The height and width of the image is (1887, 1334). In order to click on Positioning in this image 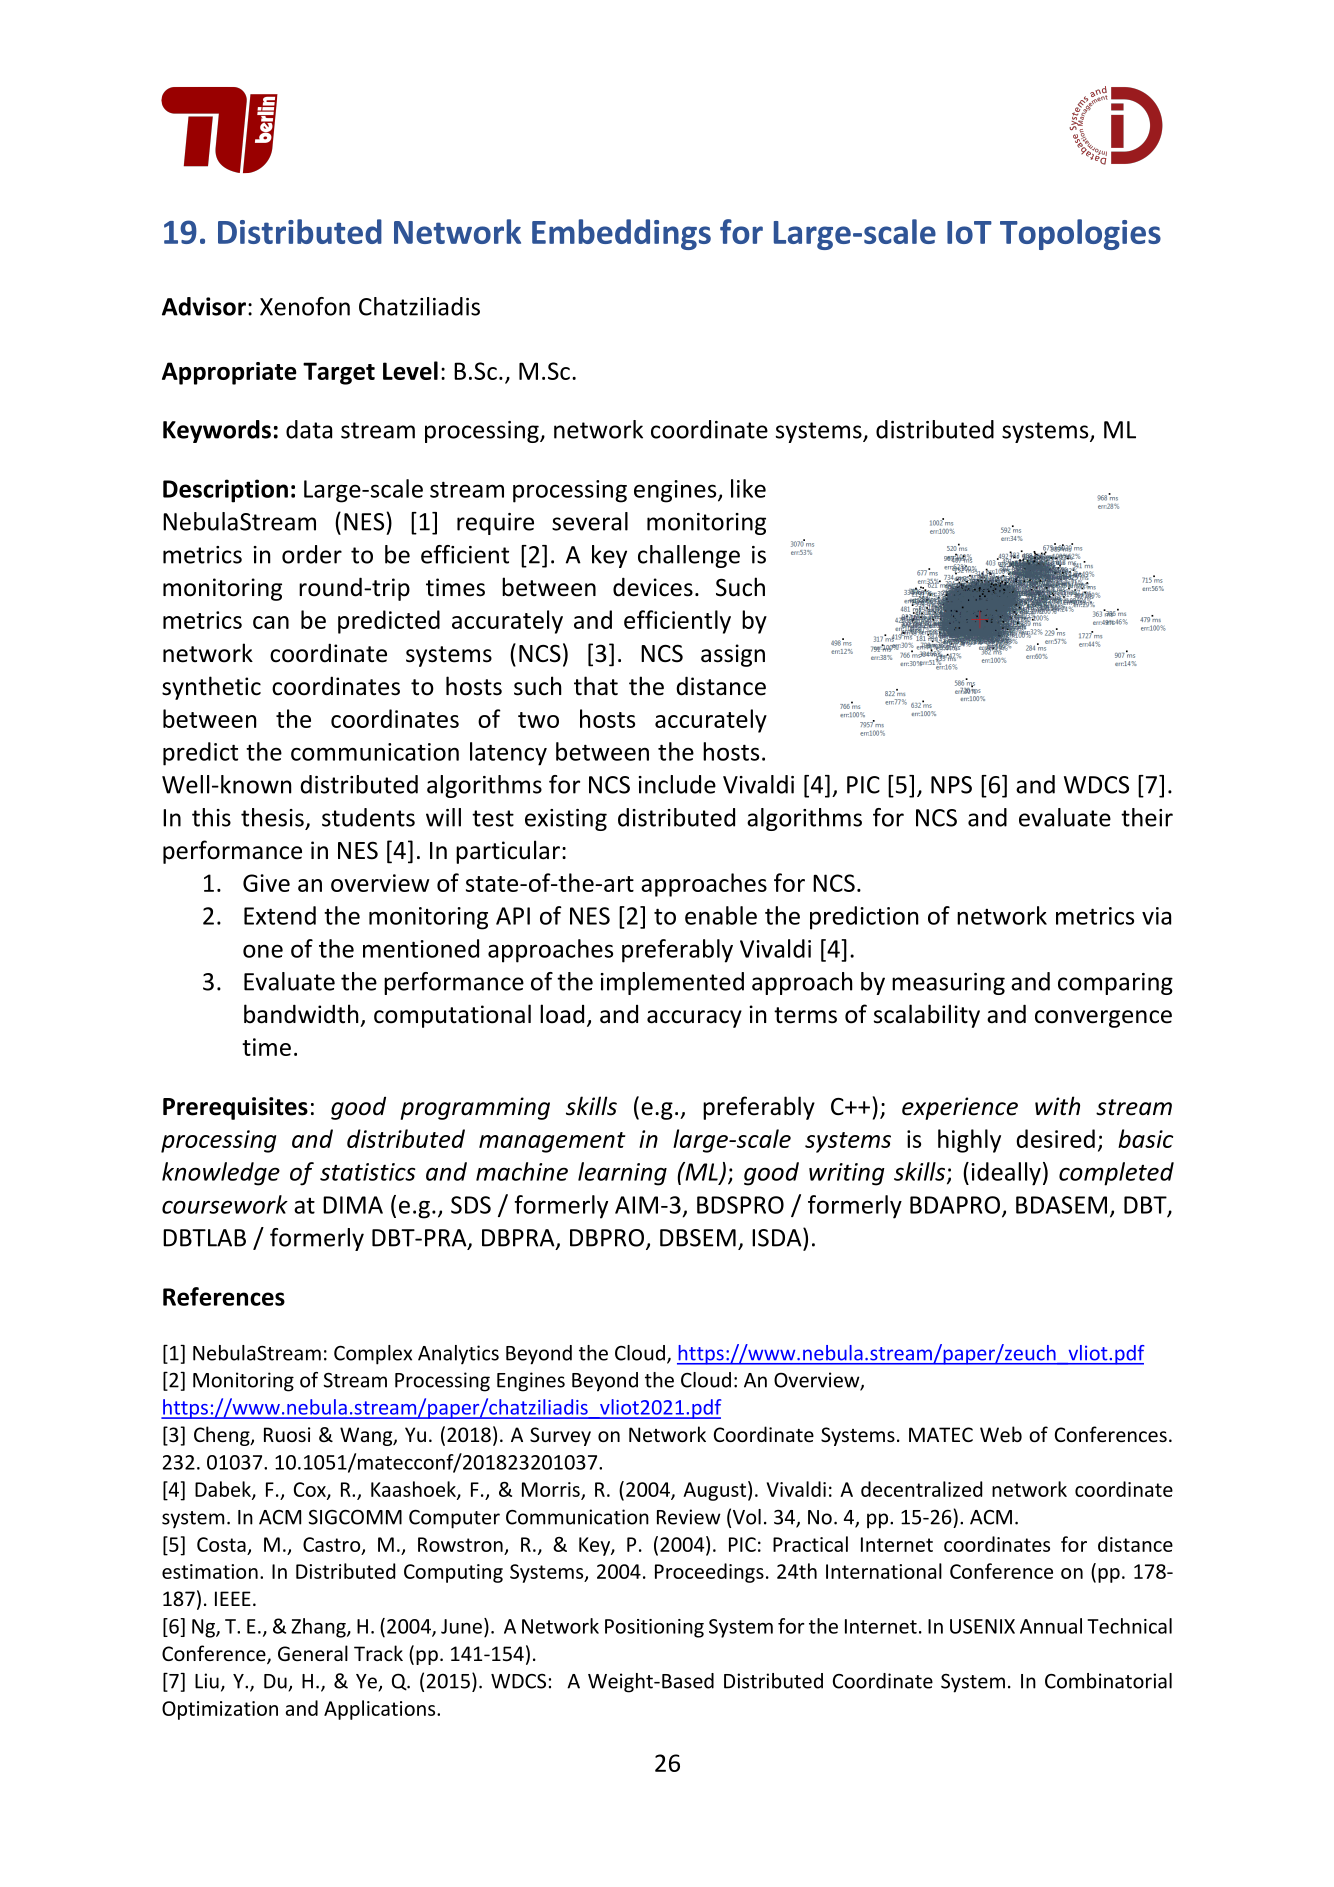, I will do `click(654, 1628)`.
